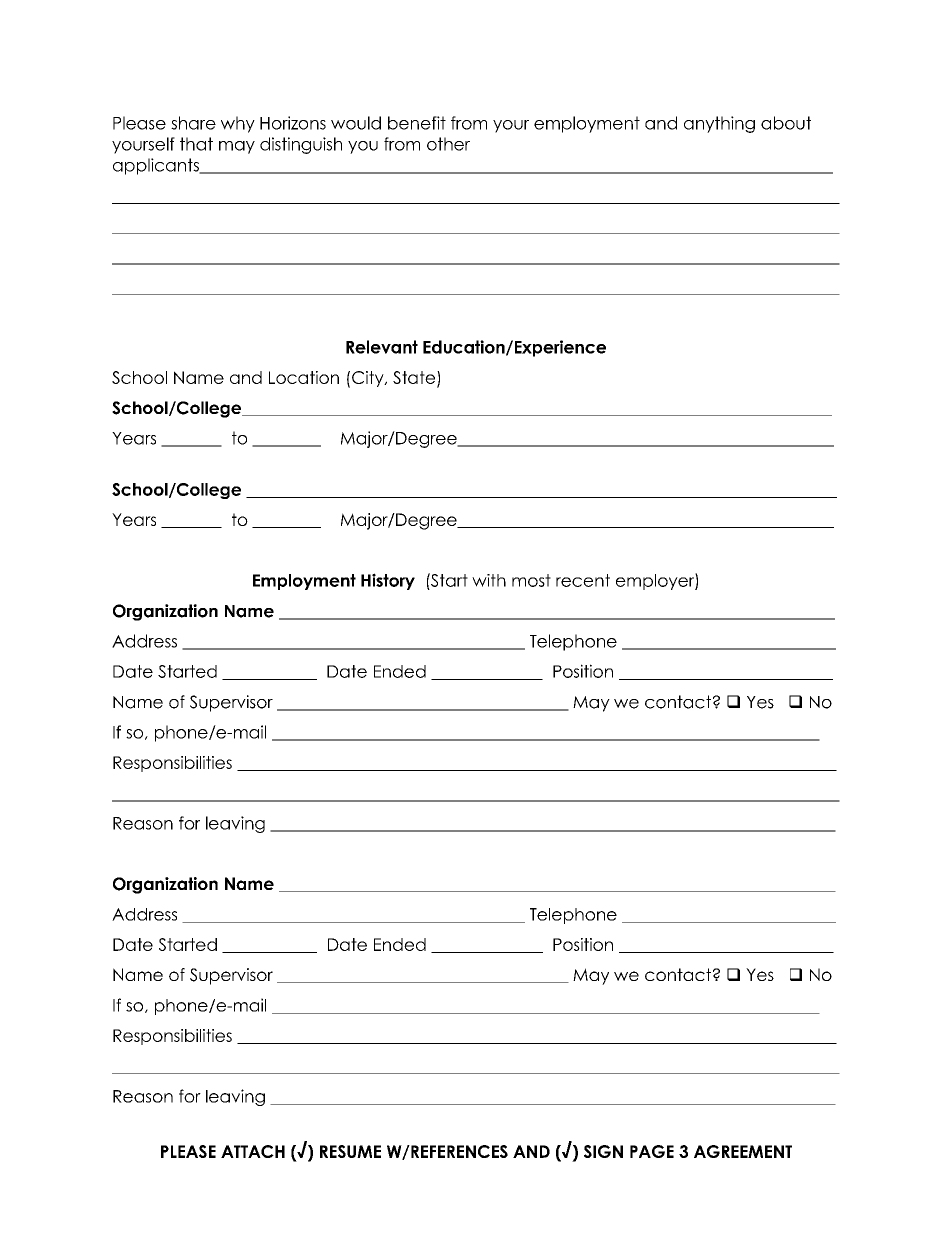  Describe the element at coordinates (489, 580) in the image. I see `with` at that location.
